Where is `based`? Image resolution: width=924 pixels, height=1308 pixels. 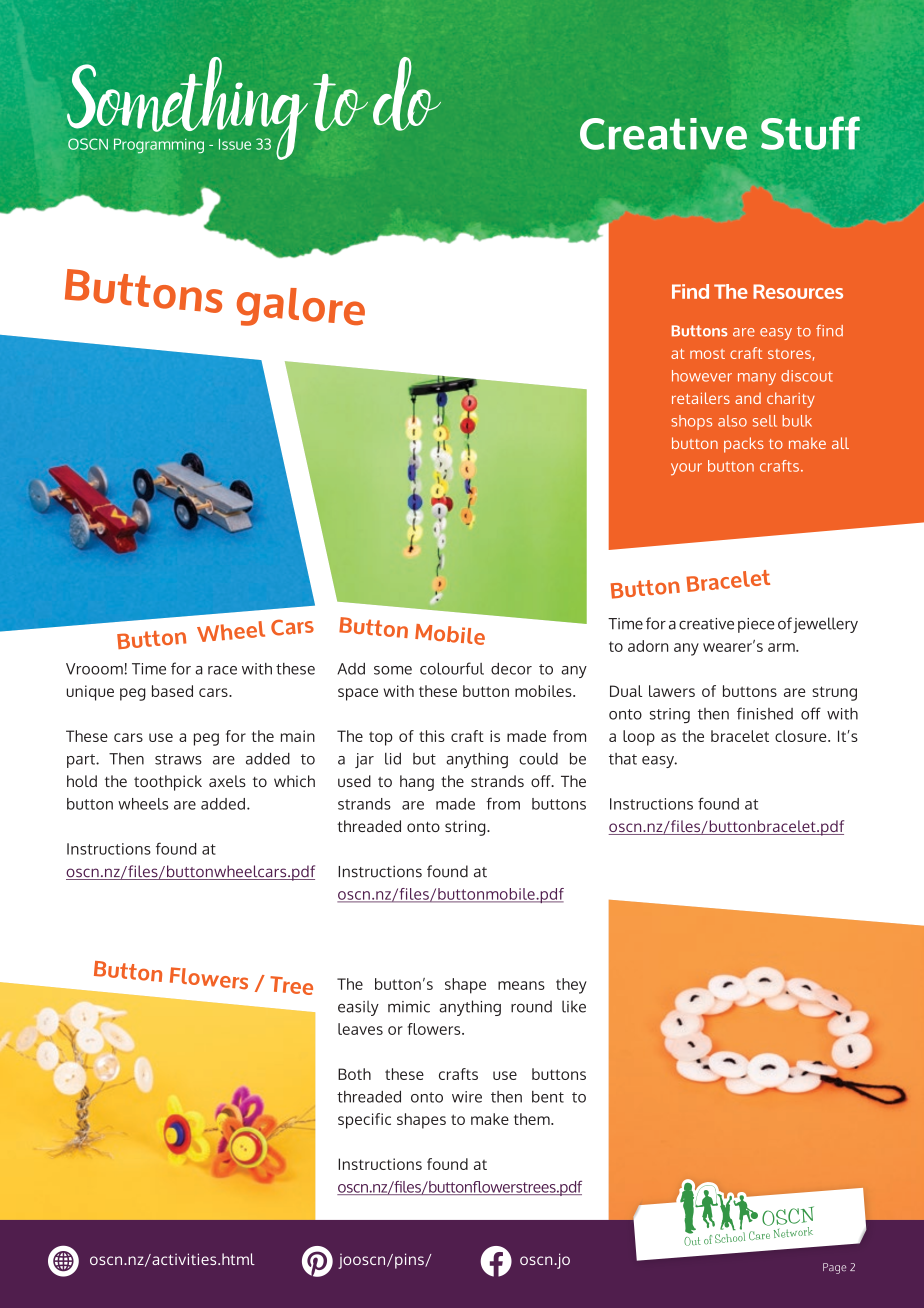
based is located at coordinates (172, 691).
